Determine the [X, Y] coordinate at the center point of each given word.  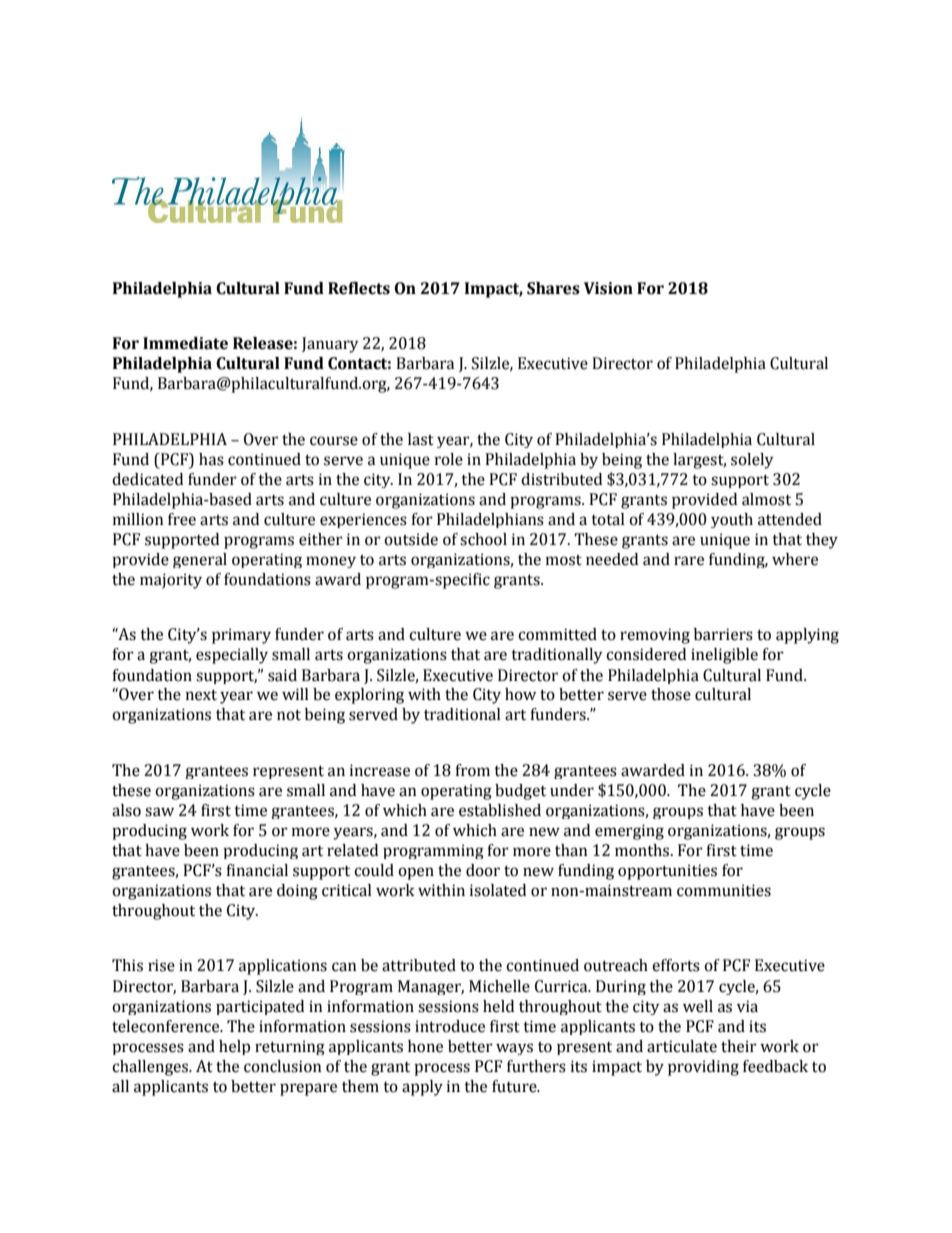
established [500, 810]
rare [689, 561]
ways [514, 1049]
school [483, 539]
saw [159, 812]
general [200, 560]
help [234, 1047]
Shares [553, 288]
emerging [629, 832]
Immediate [185, 343]
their [739, 1046]
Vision [608, 288]
